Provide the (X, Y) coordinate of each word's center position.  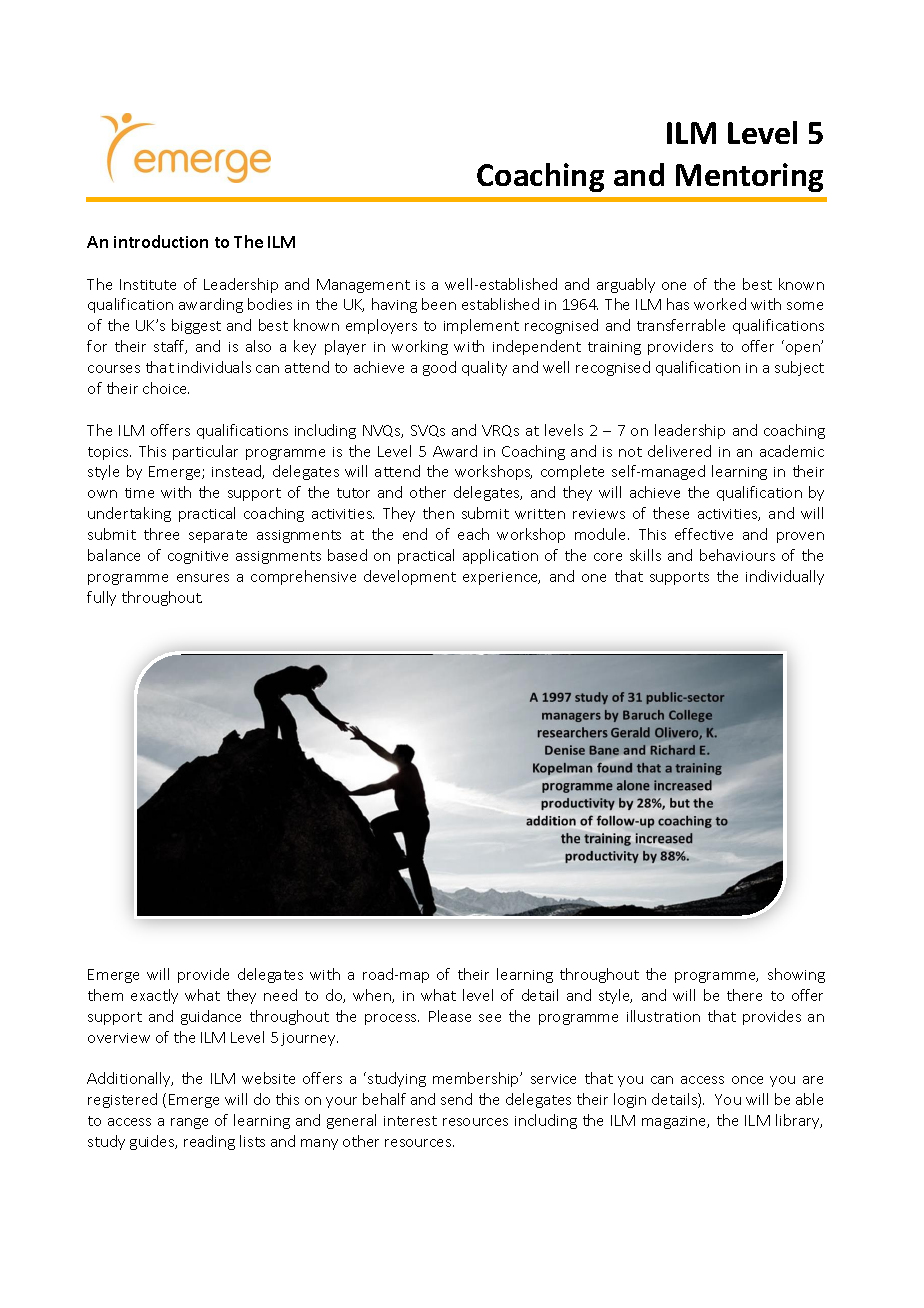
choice (166, 388)
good (439, 368)
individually (785, 577)
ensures (203, 578)
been (439, 304)
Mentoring (749, 177)
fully (101, 598)
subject (799, 368)
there (744, 995)
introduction (161, 241)
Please (450, 1016)
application (500, 556)
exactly (154, 996)
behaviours (737, 555)
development (410, 577)
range (189, 1123)
